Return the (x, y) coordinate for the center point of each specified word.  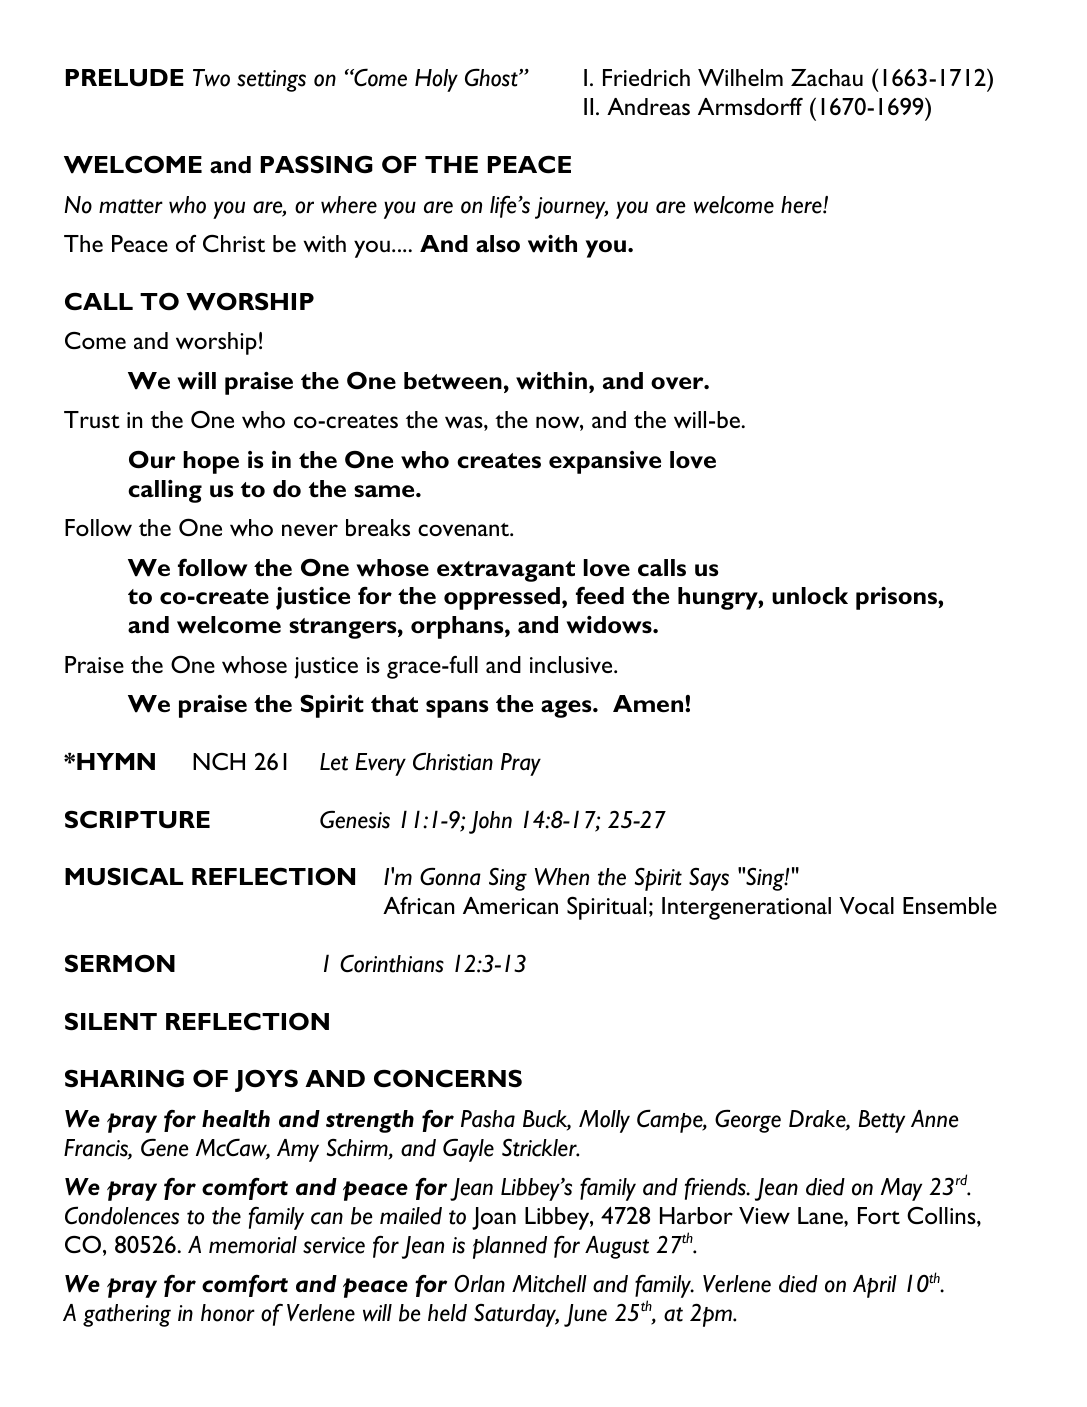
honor (228, 1313)
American (510, 905)
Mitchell (549, 1284)
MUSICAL (124, 876)
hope (211, 462)
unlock (810, 596)
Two (211, 78)
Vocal (866, 905)
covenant (464, 529)
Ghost (492, 77)
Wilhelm (740, 77)
